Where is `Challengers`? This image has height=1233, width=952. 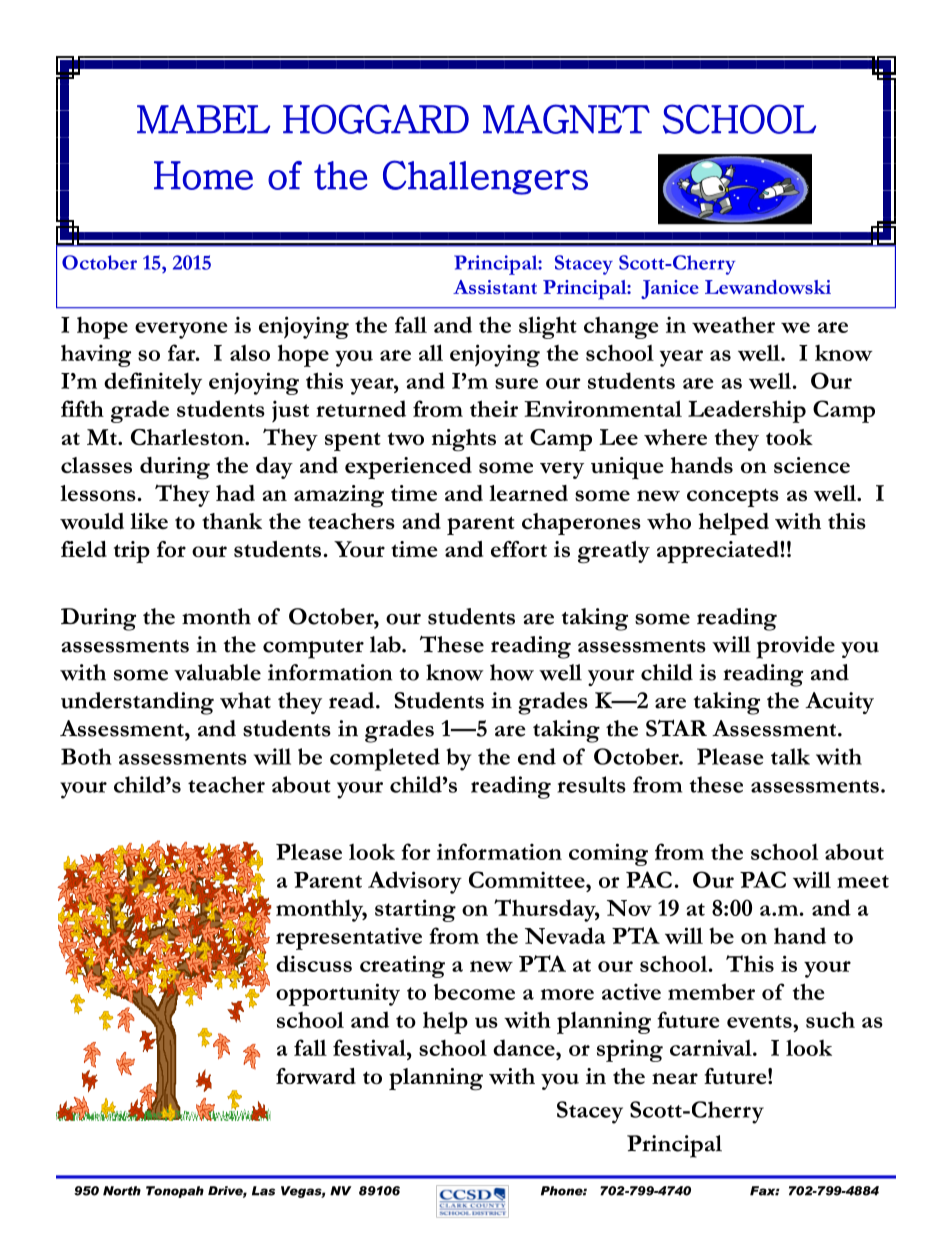 Challengers is located at coordinates (485, 177).
